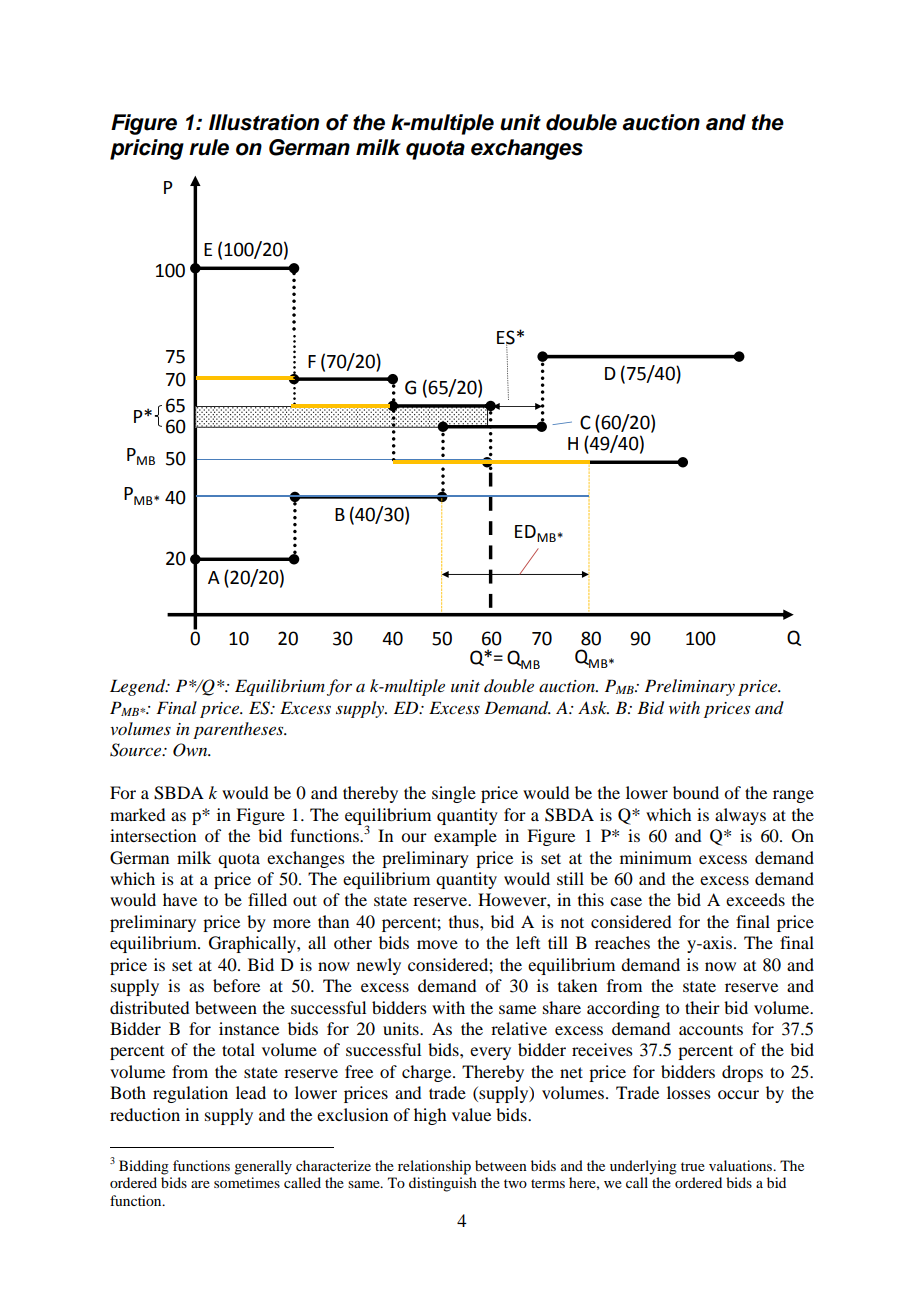  What do you see at coordinates (696, 792) in the screenshot?
I see `bound` at bounding box center [696, 792].
